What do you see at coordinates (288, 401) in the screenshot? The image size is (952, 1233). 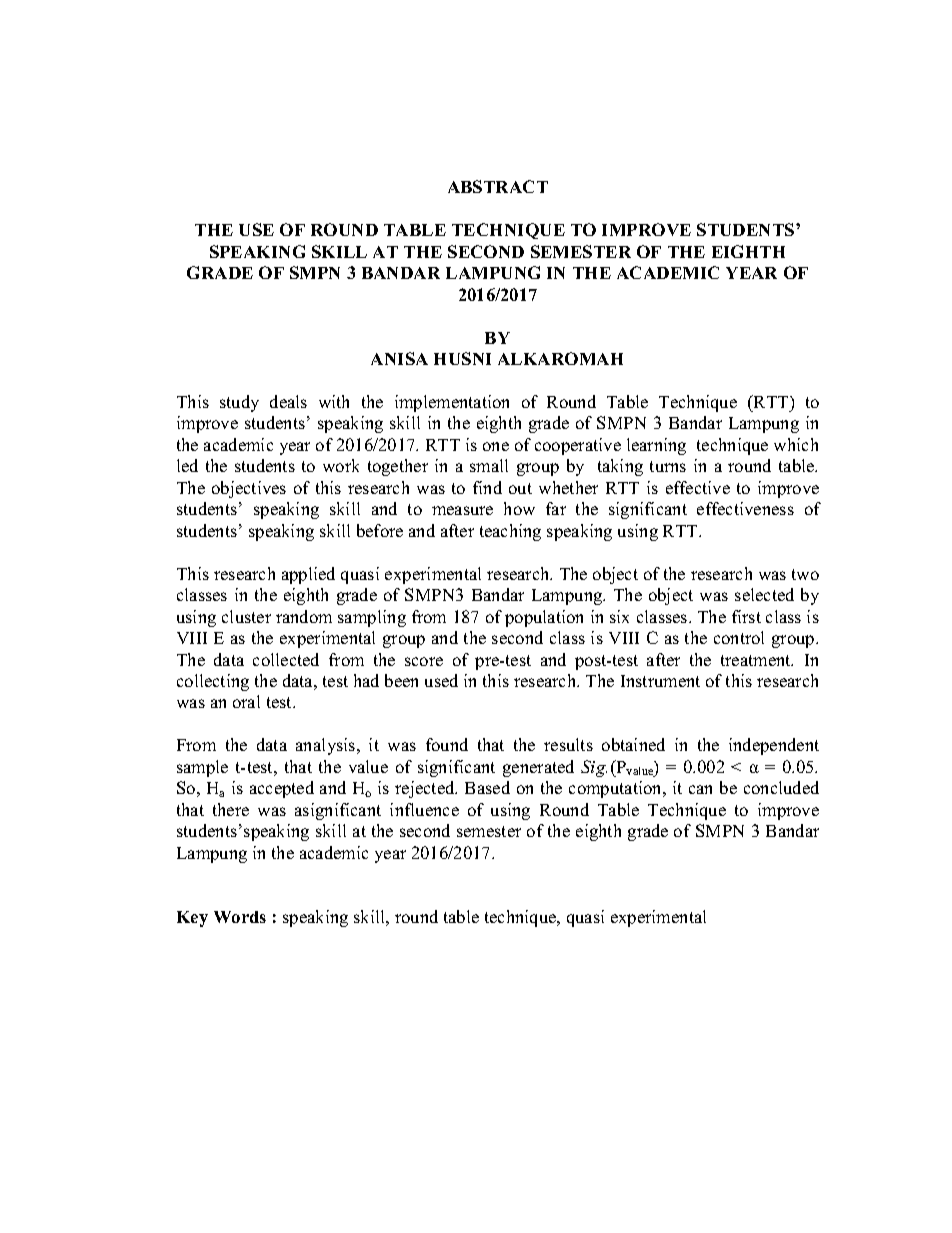 I see `deals` at bounding box center [288, 401].
